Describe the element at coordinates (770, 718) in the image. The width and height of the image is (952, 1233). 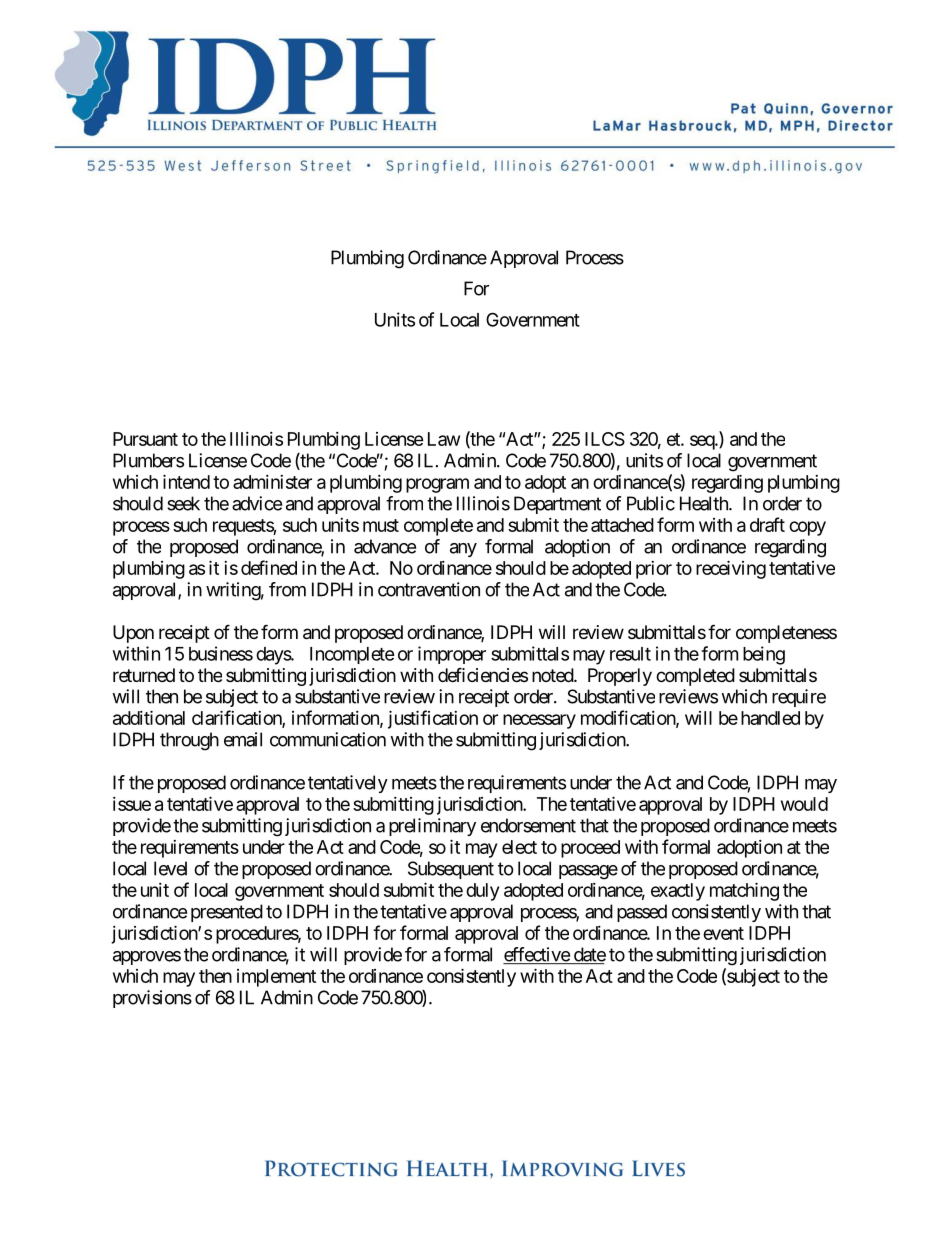
I see `handled` at that location.
